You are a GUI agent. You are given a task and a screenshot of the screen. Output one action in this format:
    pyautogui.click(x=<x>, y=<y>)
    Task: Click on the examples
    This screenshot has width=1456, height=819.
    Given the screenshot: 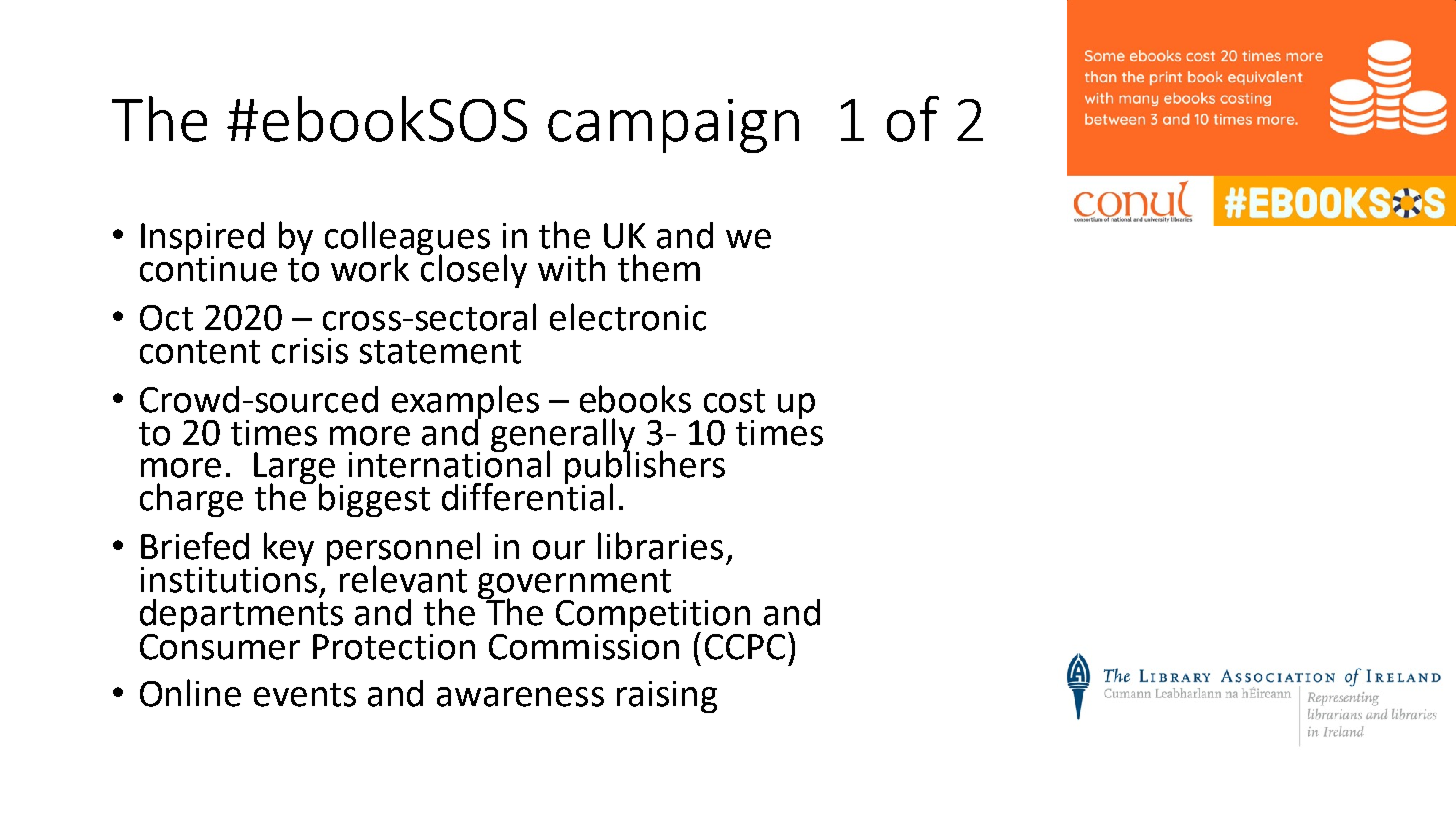 What is the action you would take?
    pyautogui.click(x=465, y=403)
